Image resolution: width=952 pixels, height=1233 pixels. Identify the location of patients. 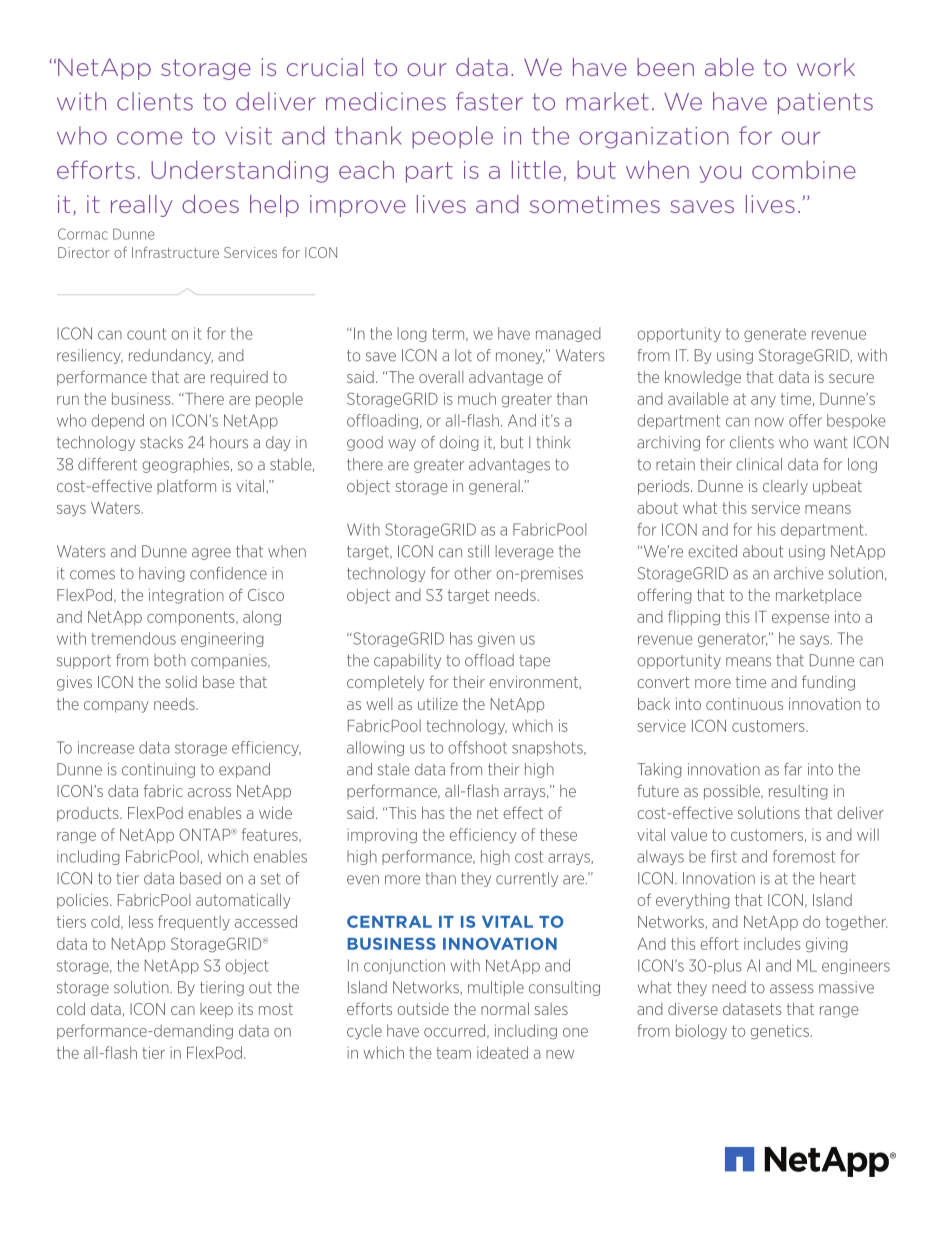
(825, 103).
